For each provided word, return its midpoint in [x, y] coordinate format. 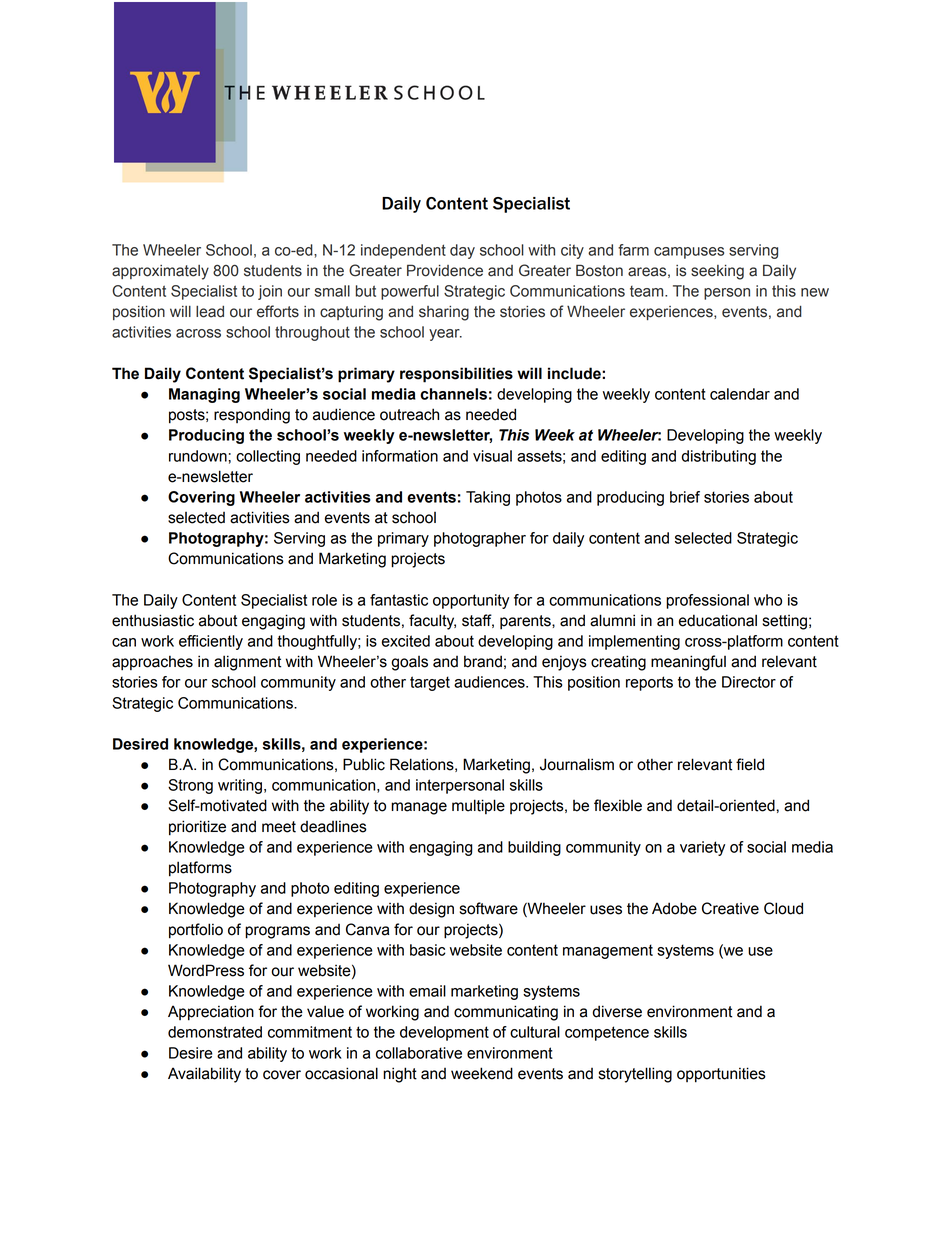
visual [492, 456]
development [444, 1033]
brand [483, 661]
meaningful [688, 663]
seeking [717, 272]
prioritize [197, 828]
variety [702, 848]
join [270, 292]
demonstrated [215, 1032]
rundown [198, 456]
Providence [445, 270]
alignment [247, 663]
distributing [719, 457]
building [534, 848]
